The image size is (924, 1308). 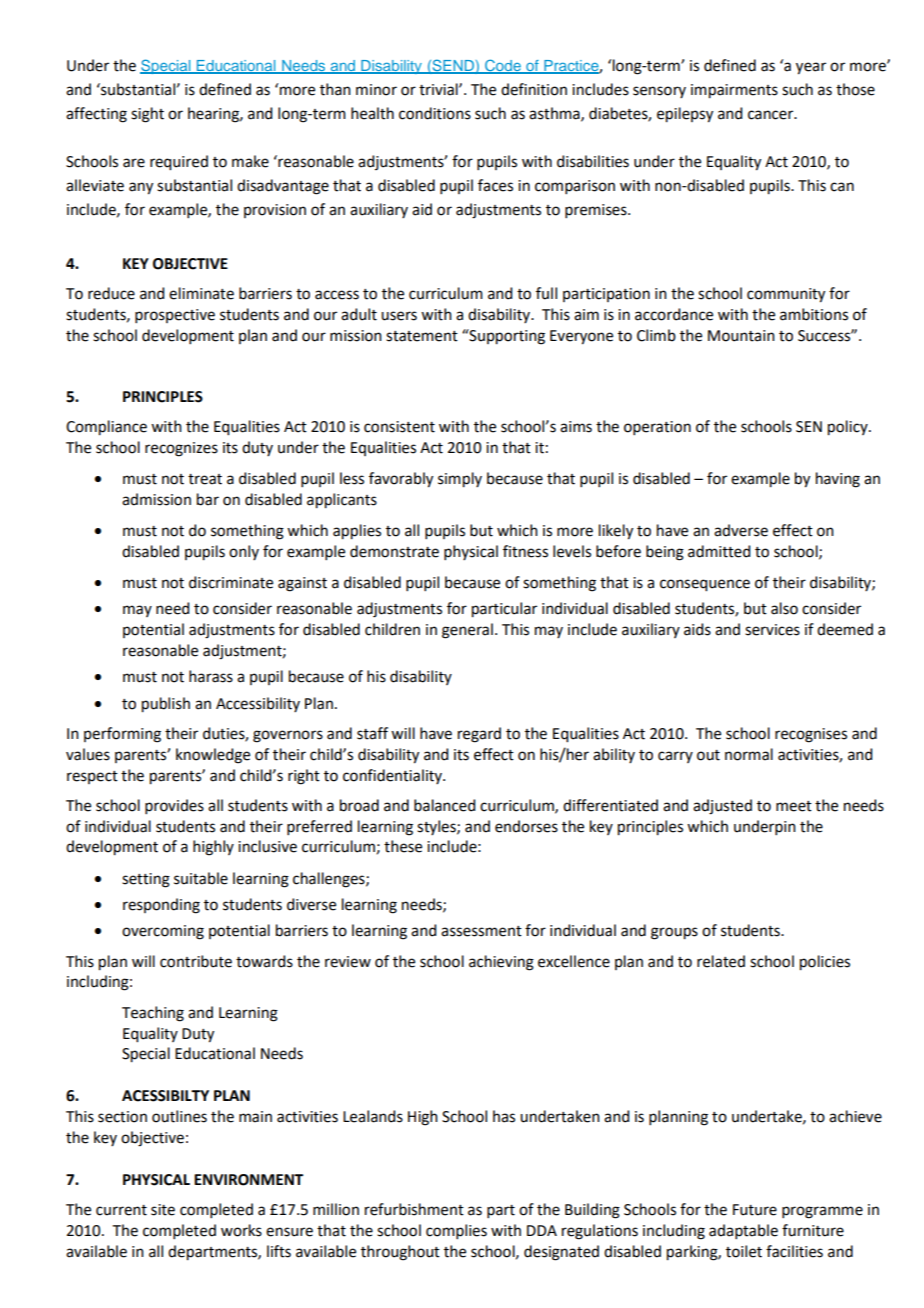 What do you see at coordinates (147, 115) in the screenshot?
I see `sight` at bounding box center [147, 115].
